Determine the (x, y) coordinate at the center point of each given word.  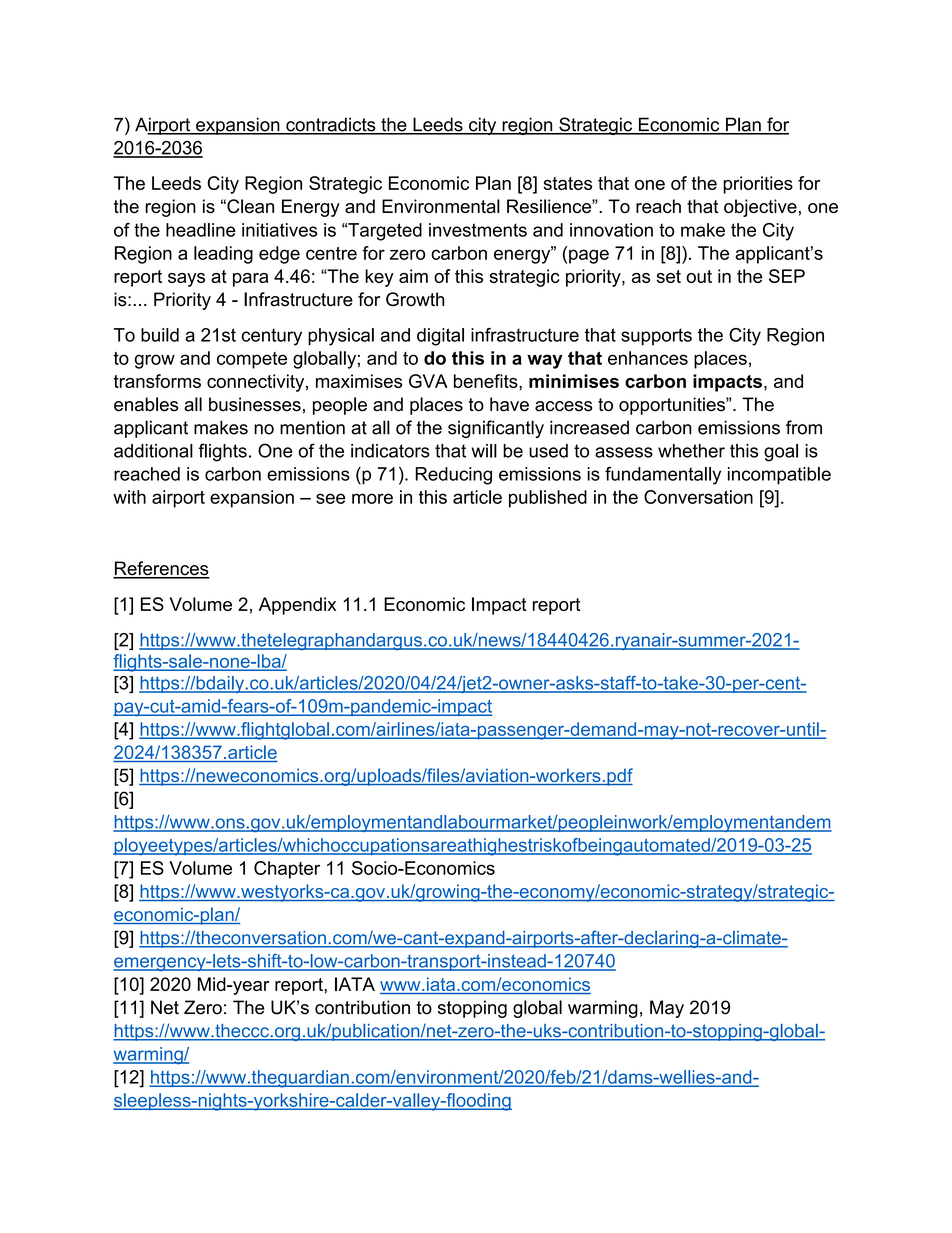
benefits (487, 381)
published (548, 499)
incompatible (779, 476)
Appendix (297, 606)
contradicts (331, 125)
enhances (648, 358)
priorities (758, 185)
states (567, 183)
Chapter (287, 870)
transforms (157, 381)
